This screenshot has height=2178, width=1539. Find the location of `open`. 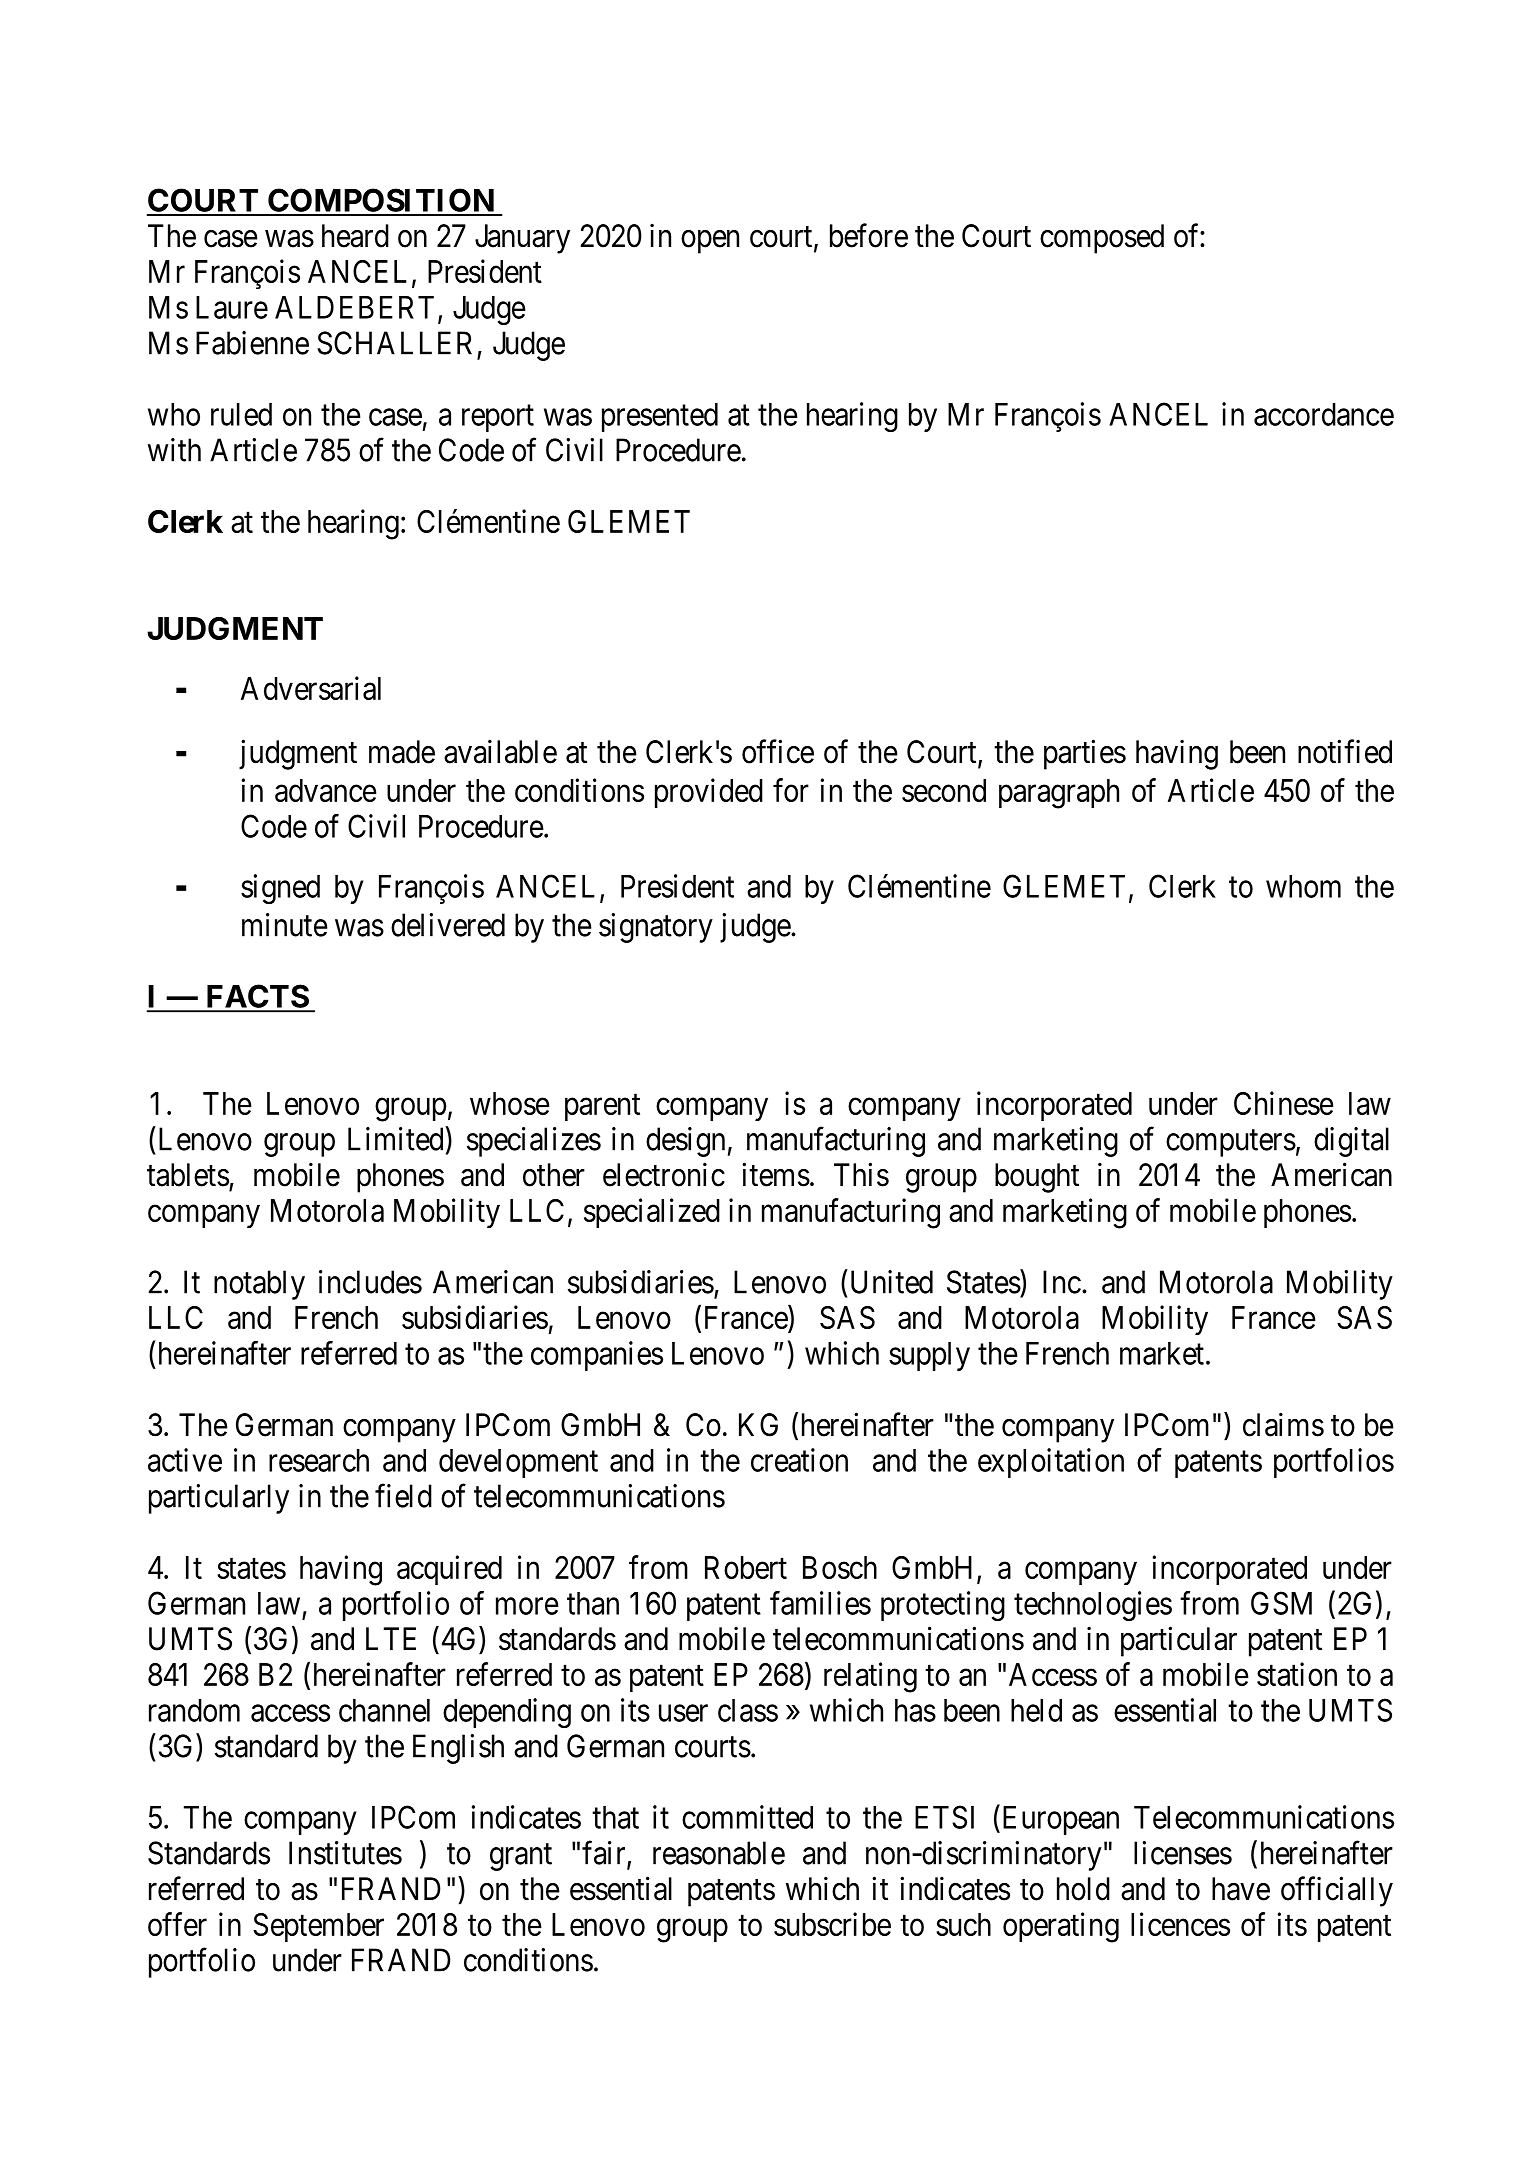

open is located at coordinates (710, 242).
